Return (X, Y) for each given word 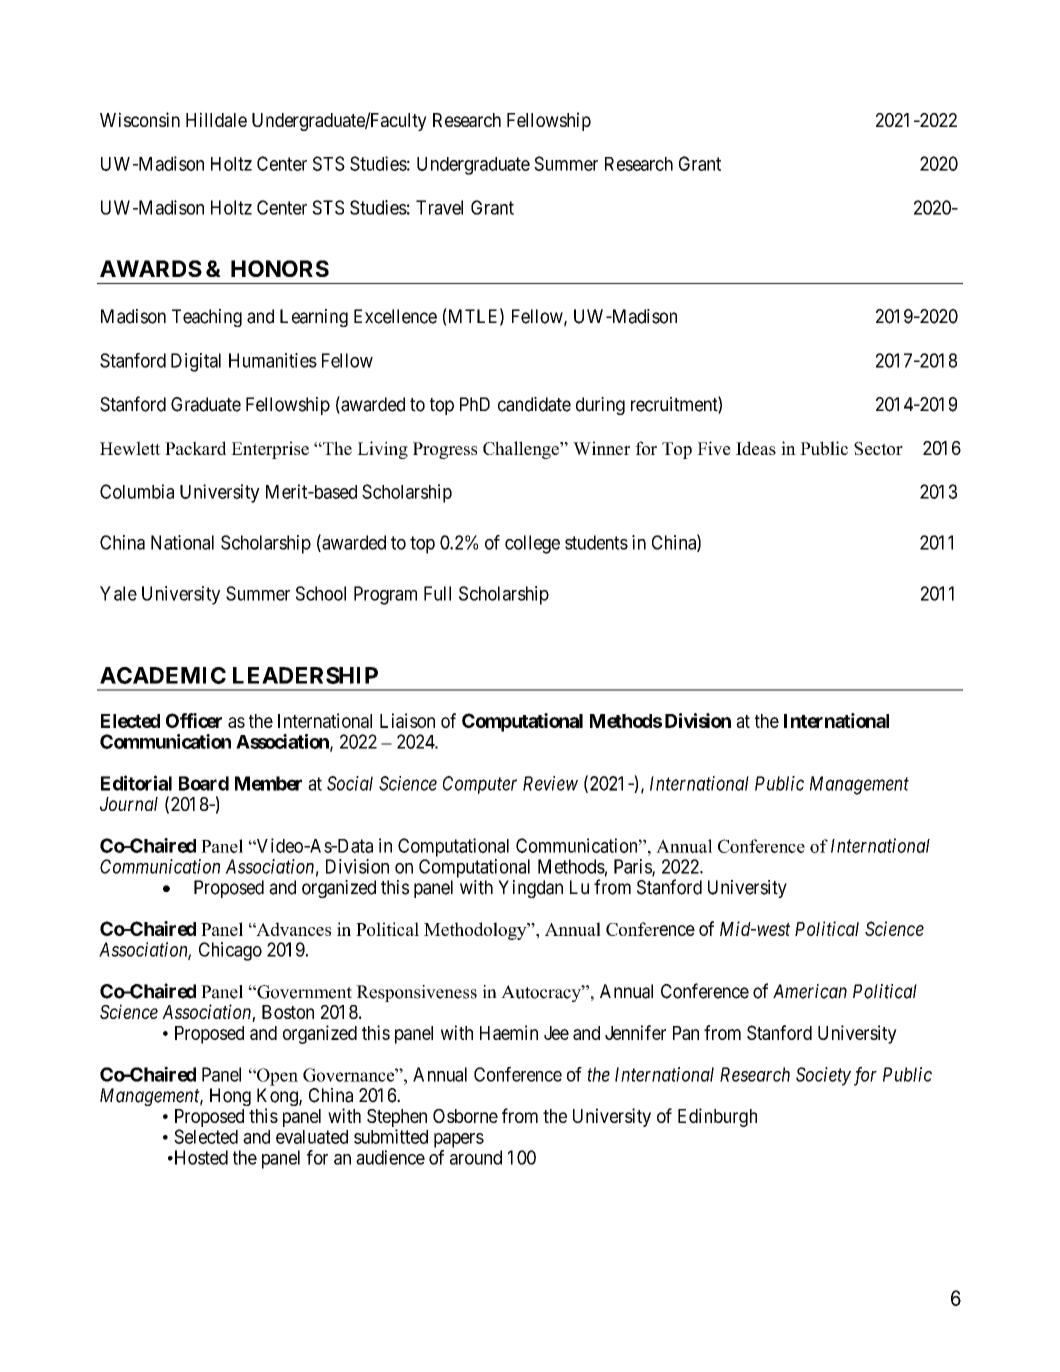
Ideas (756, 448)
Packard (195, 448)
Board (204, 783)
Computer (480, 785)
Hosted (200, 1157)
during (600, 406)
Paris (633, 867)
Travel (439, 207)
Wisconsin (140, 119)
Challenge (522, 450)
